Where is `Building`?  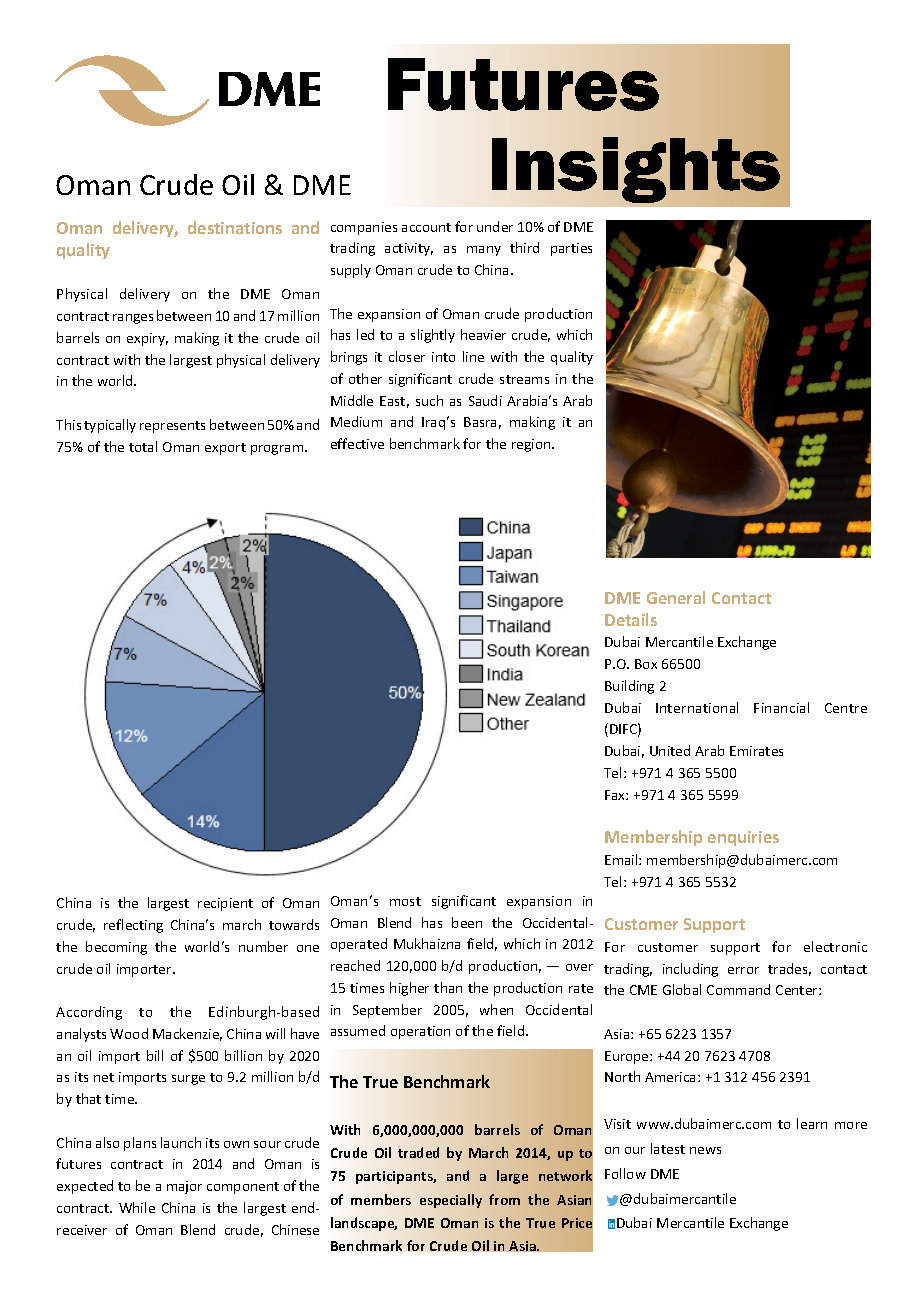 Building is located at coordinates (629, 687).
